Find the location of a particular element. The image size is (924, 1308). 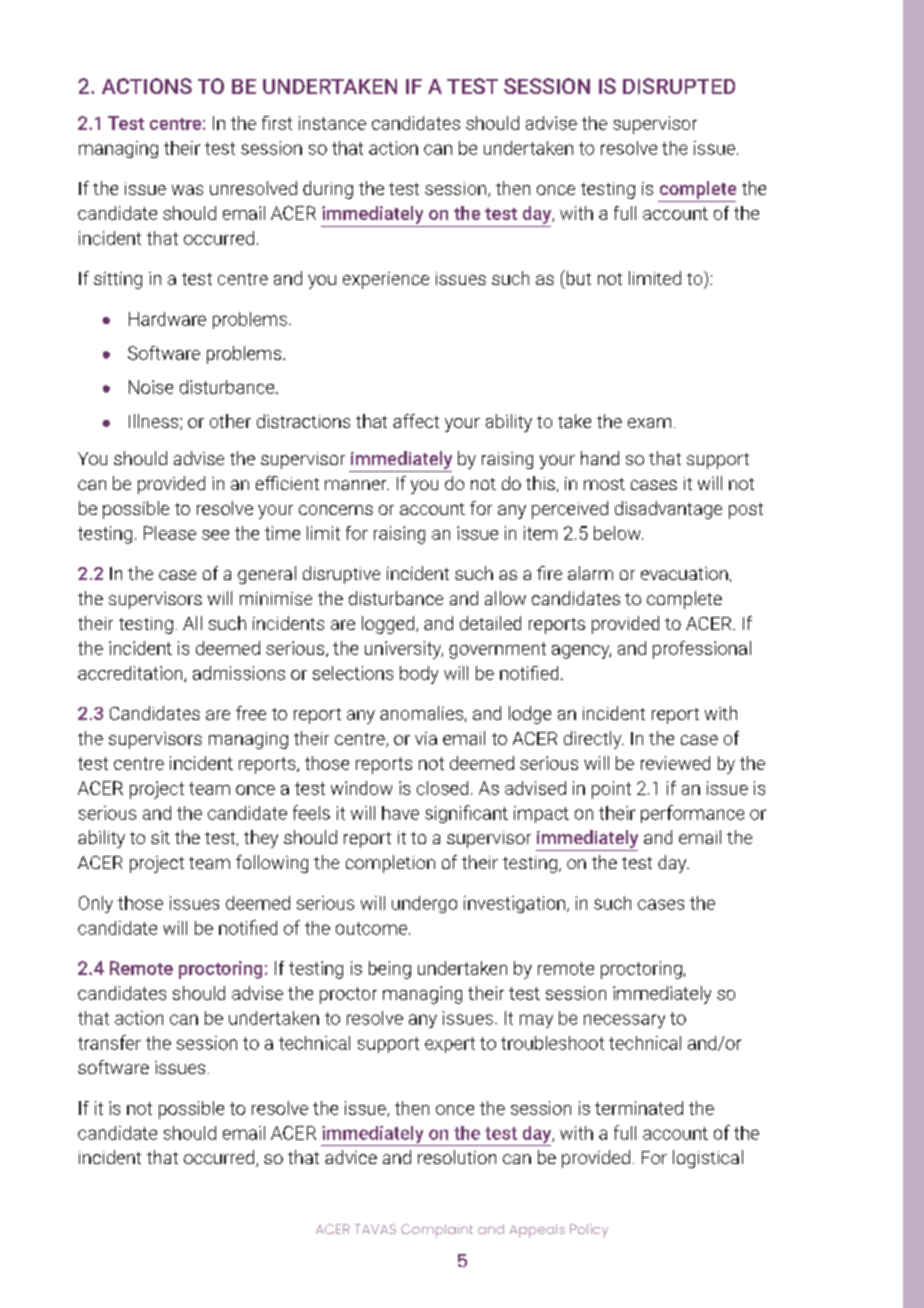

disadvantage is located at coordinates (668, 510).
